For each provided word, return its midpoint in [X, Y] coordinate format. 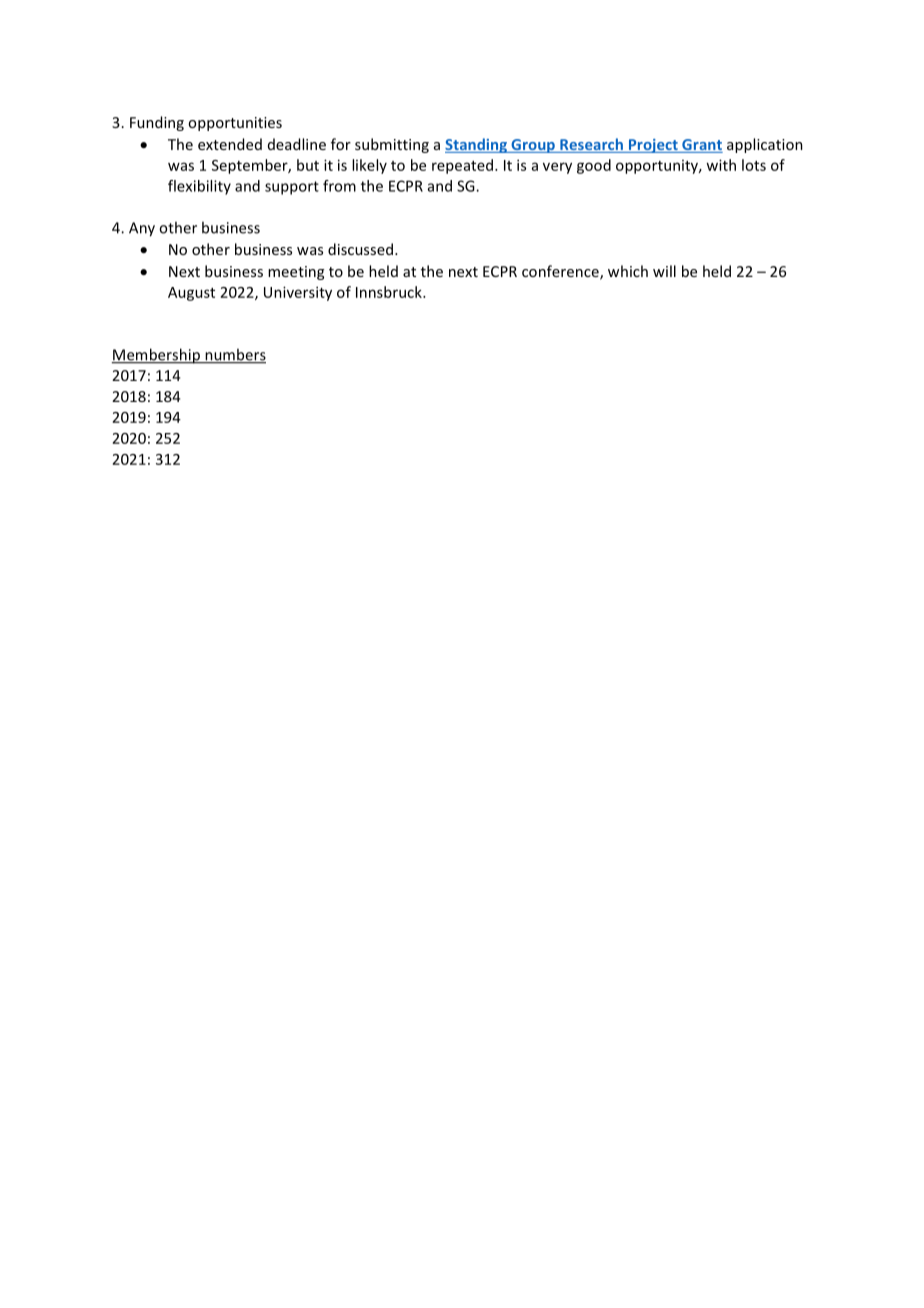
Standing [477, 145]
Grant [701, 146]
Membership [156, 356]
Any [142, 229]
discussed [360, 249]
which [628, 271]
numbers [234, 355]
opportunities [235, 124]
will [664, 271]
